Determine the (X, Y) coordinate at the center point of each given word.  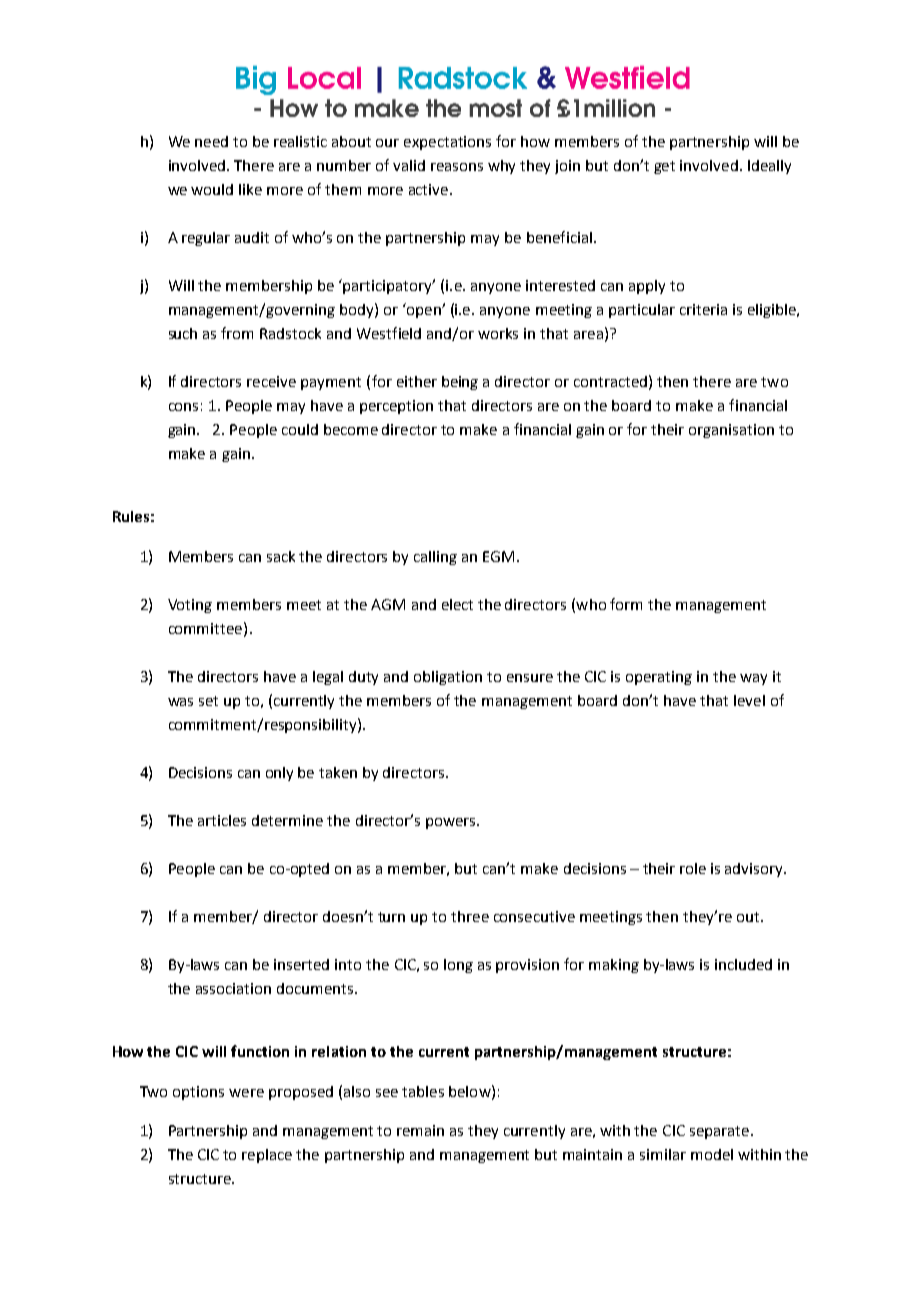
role (693, 868)
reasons (457, 167)
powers (452, 823)
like (250, 189)
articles (222, 820)
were (246, 1093)
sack (281, 556)
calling (435, 558)
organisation (731, 431)
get (664, 167)
